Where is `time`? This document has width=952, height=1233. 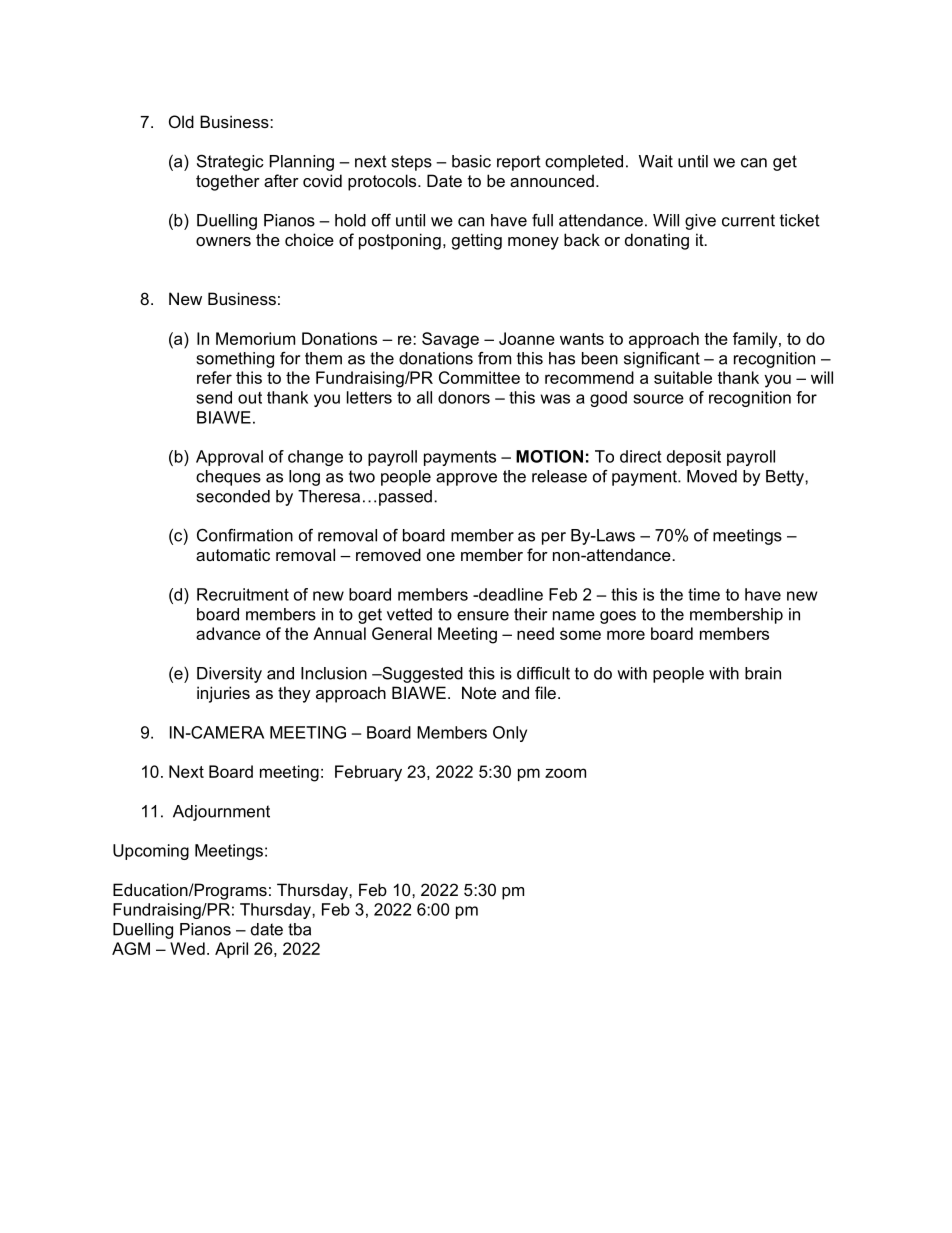 time is located at coordinates (704, 594).
